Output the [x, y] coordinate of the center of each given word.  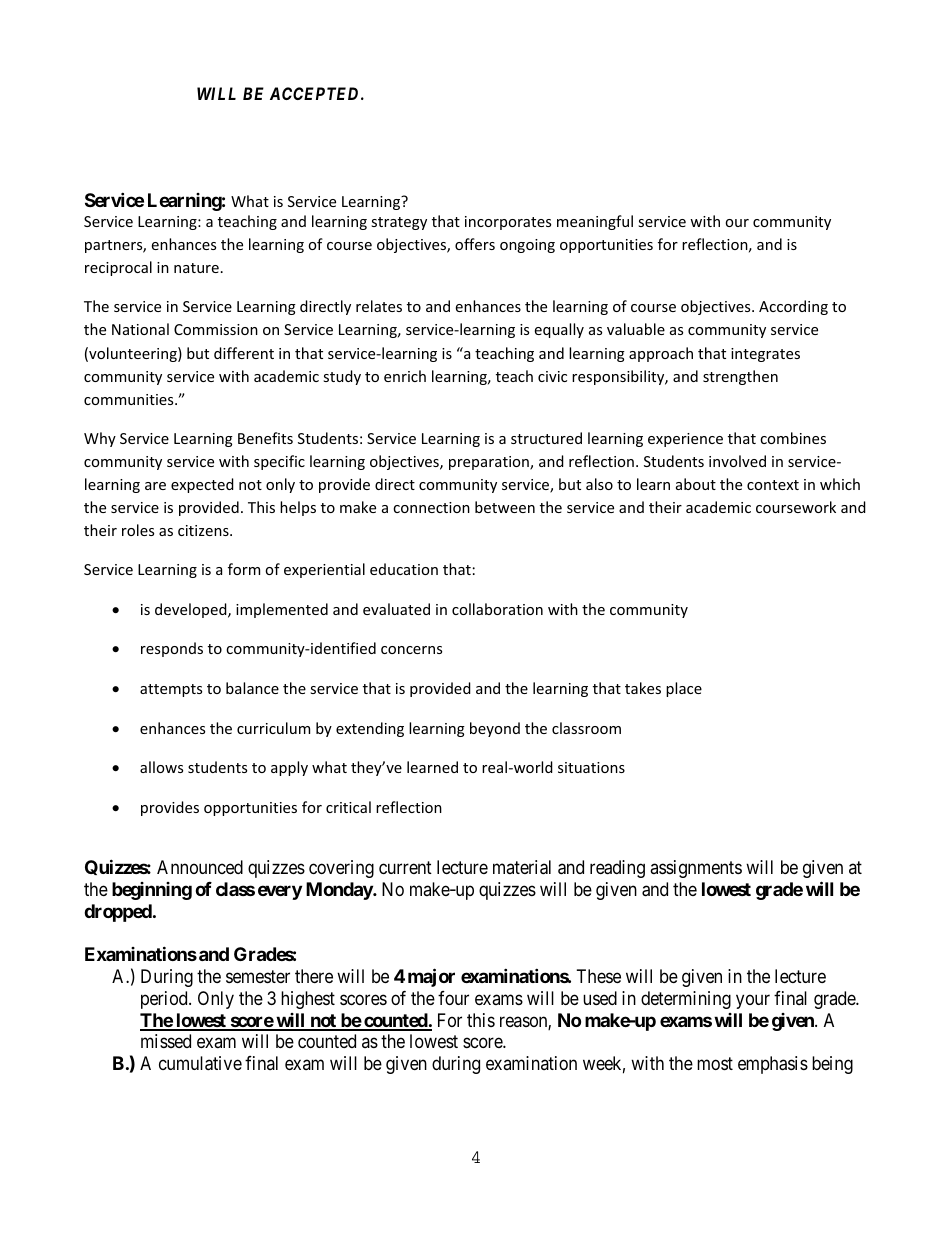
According [793, 307]
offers [475, 244]
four [453, 998]
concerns [411, 650]
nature [196, 268]
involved [737, 461]
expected [202, 485]
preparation [490, 463]
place [684, 689]
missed [166, 1041]
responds [172, 649]
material [522, 867]
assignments [696, 869]
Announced [200, 867]
